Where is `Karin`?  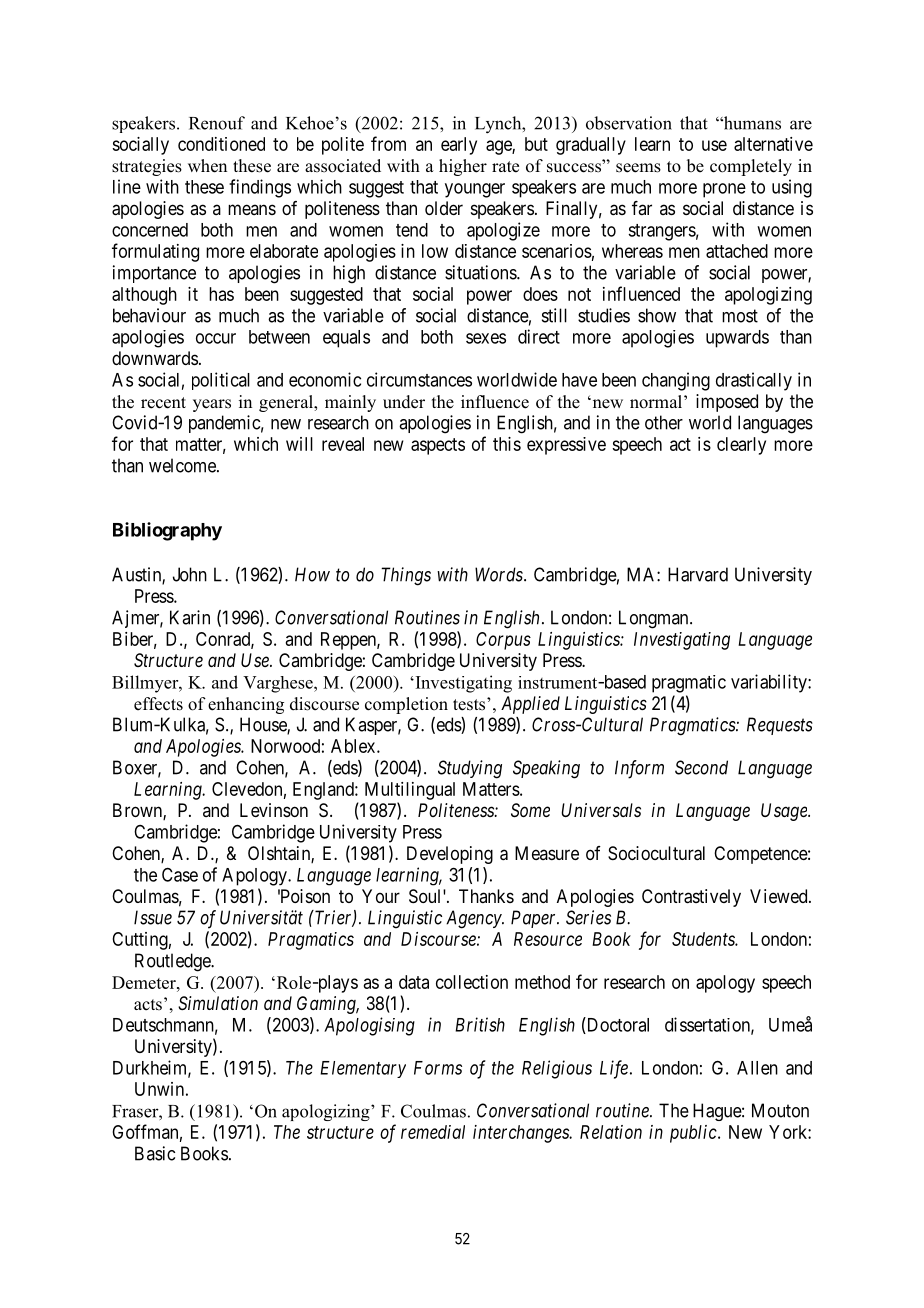
Karin is located at coordinates (190, 617).
